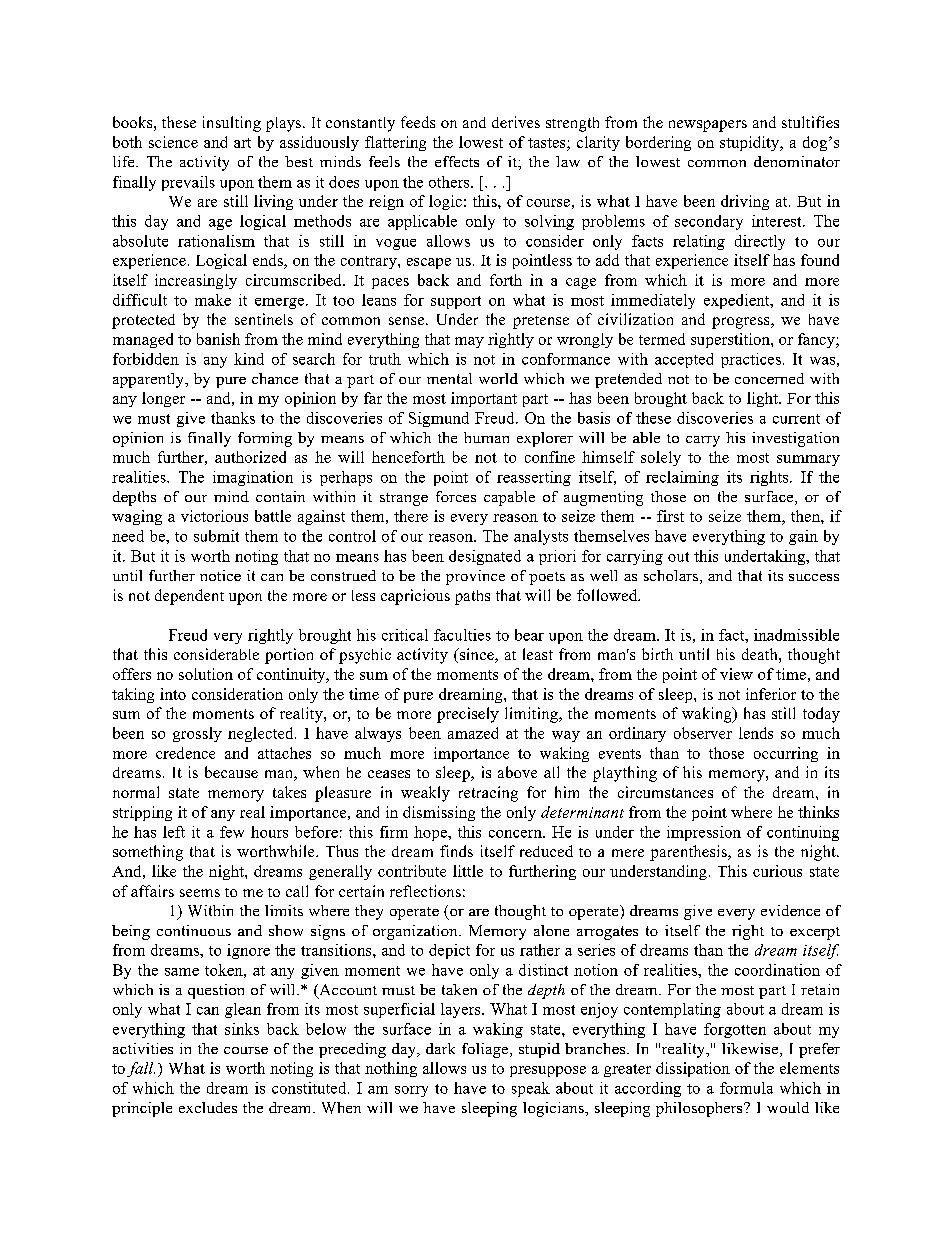 The width and height of the screenshot is (952, 1233). I want to click on authorized, so click(250, 457).
